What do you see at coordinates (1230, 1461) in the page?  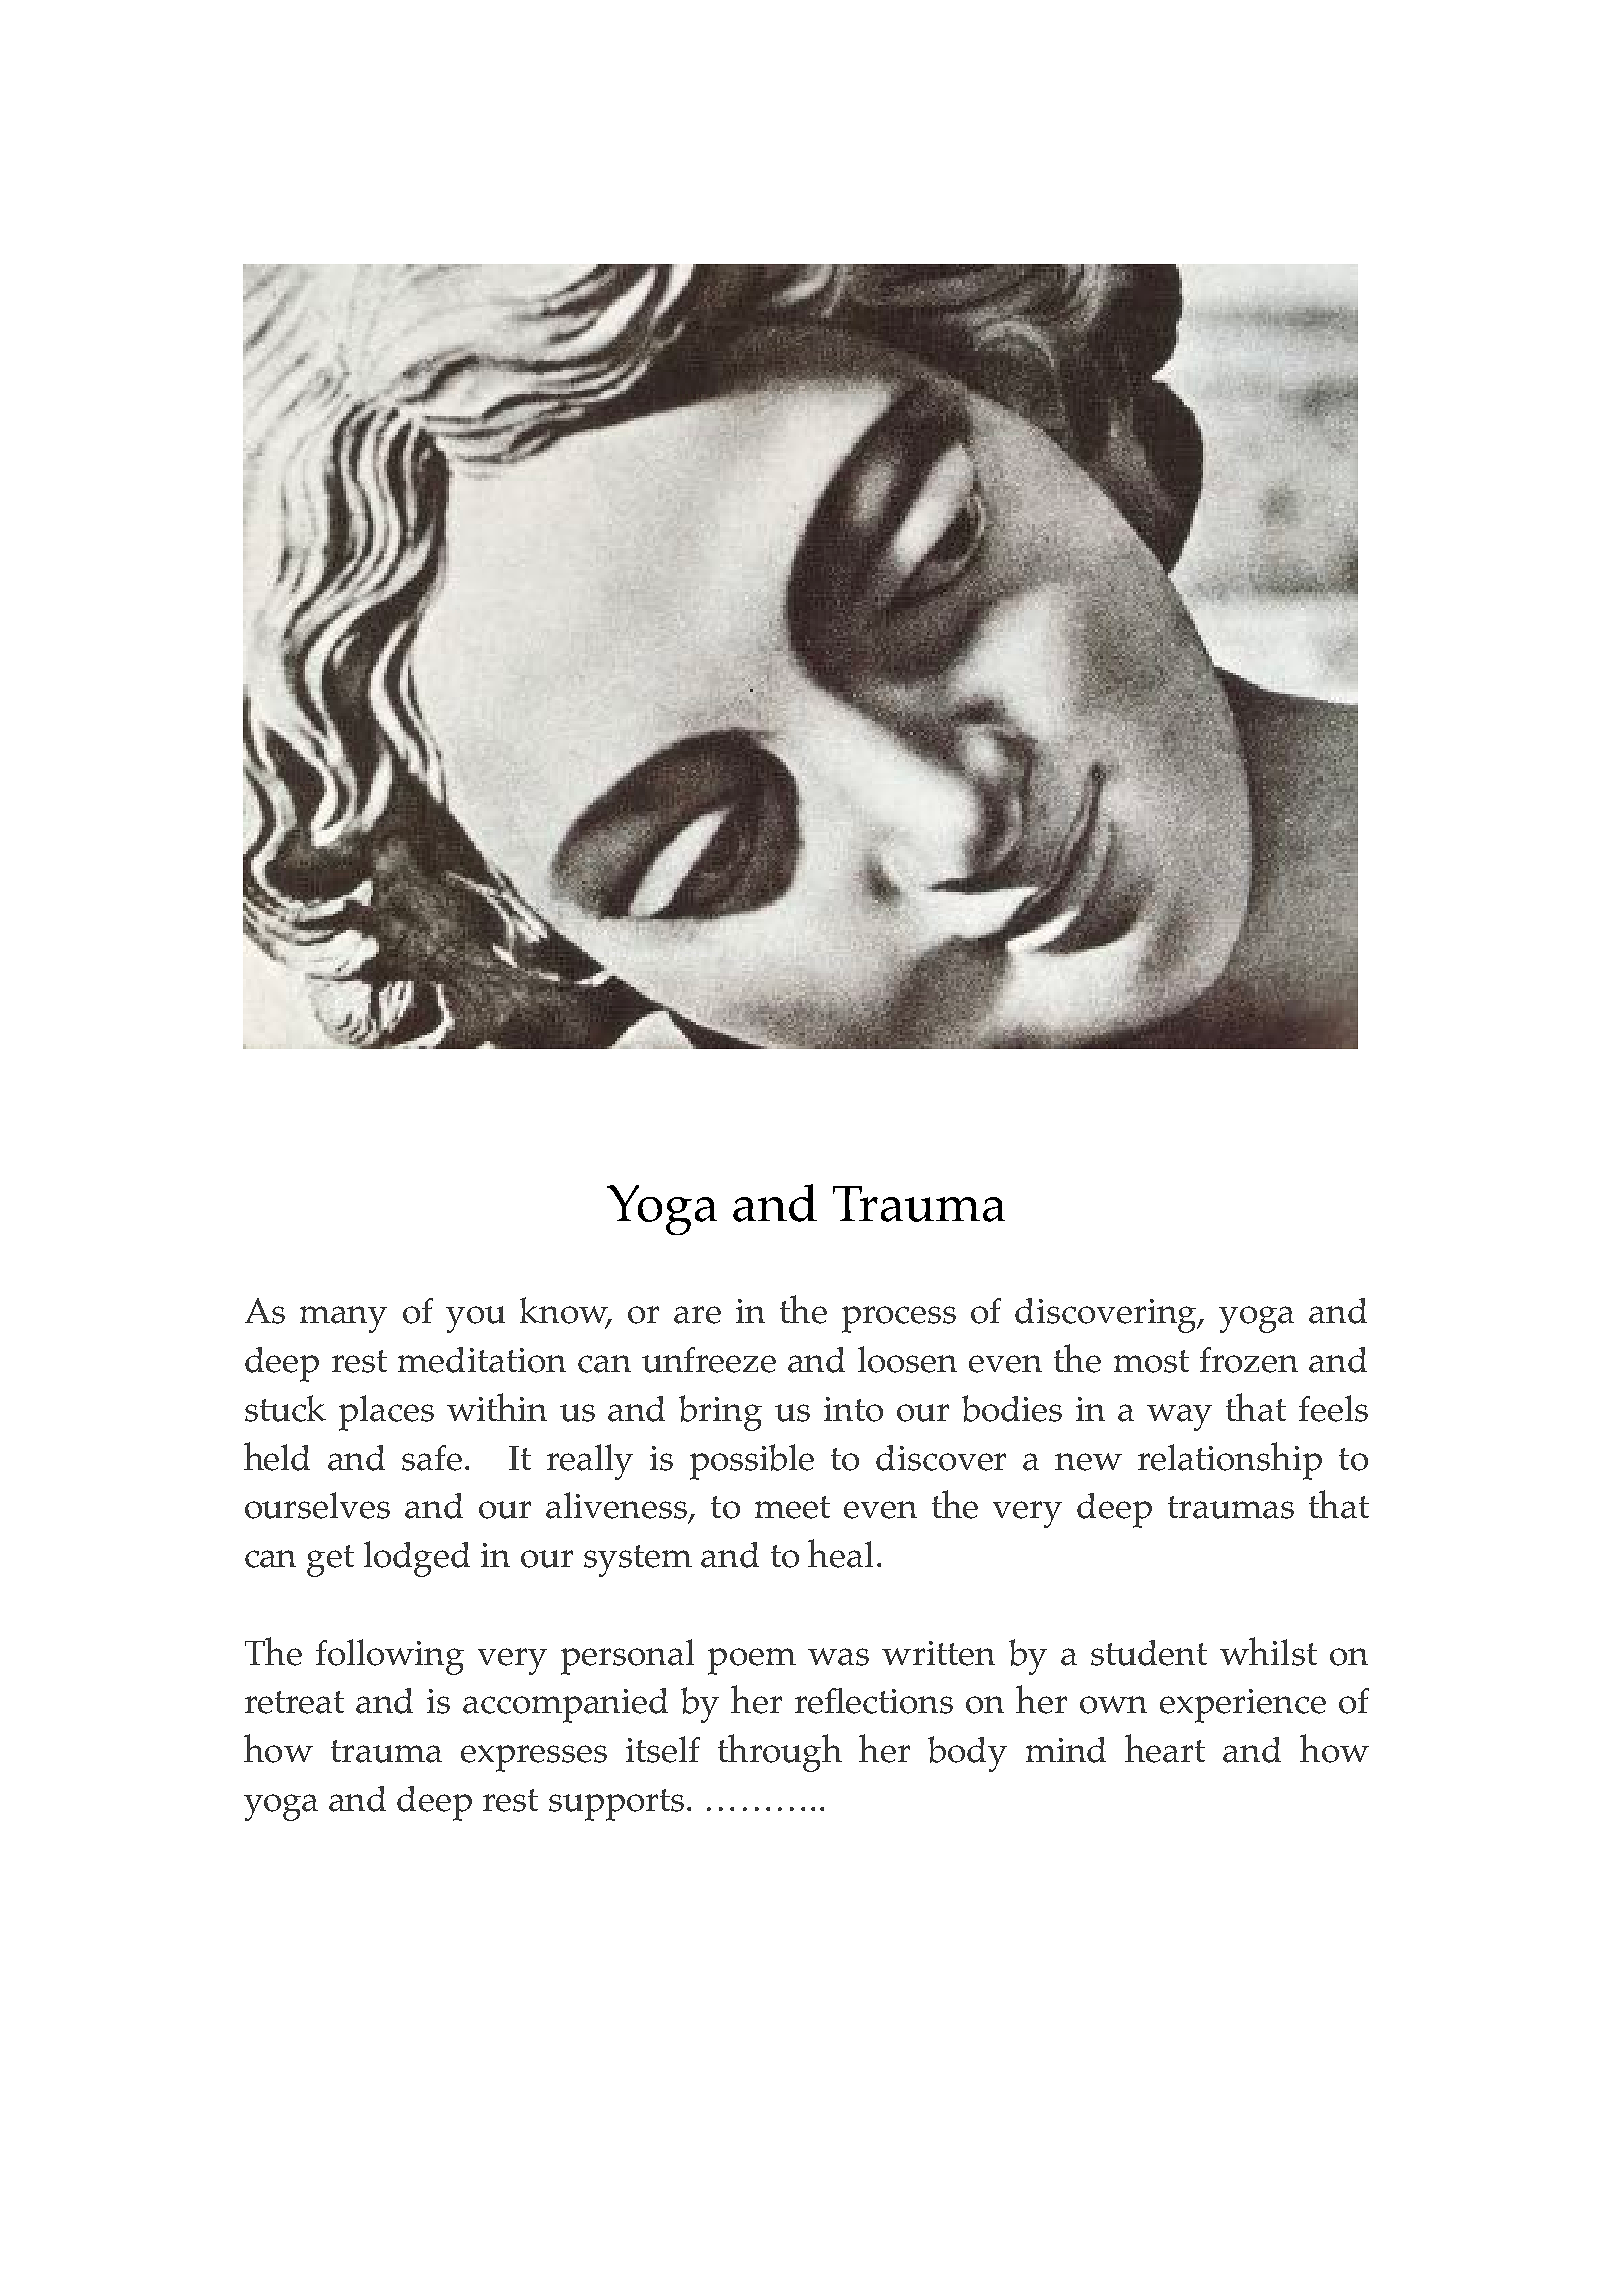 I see `relationship` at bounding box center [1230, 1461].
